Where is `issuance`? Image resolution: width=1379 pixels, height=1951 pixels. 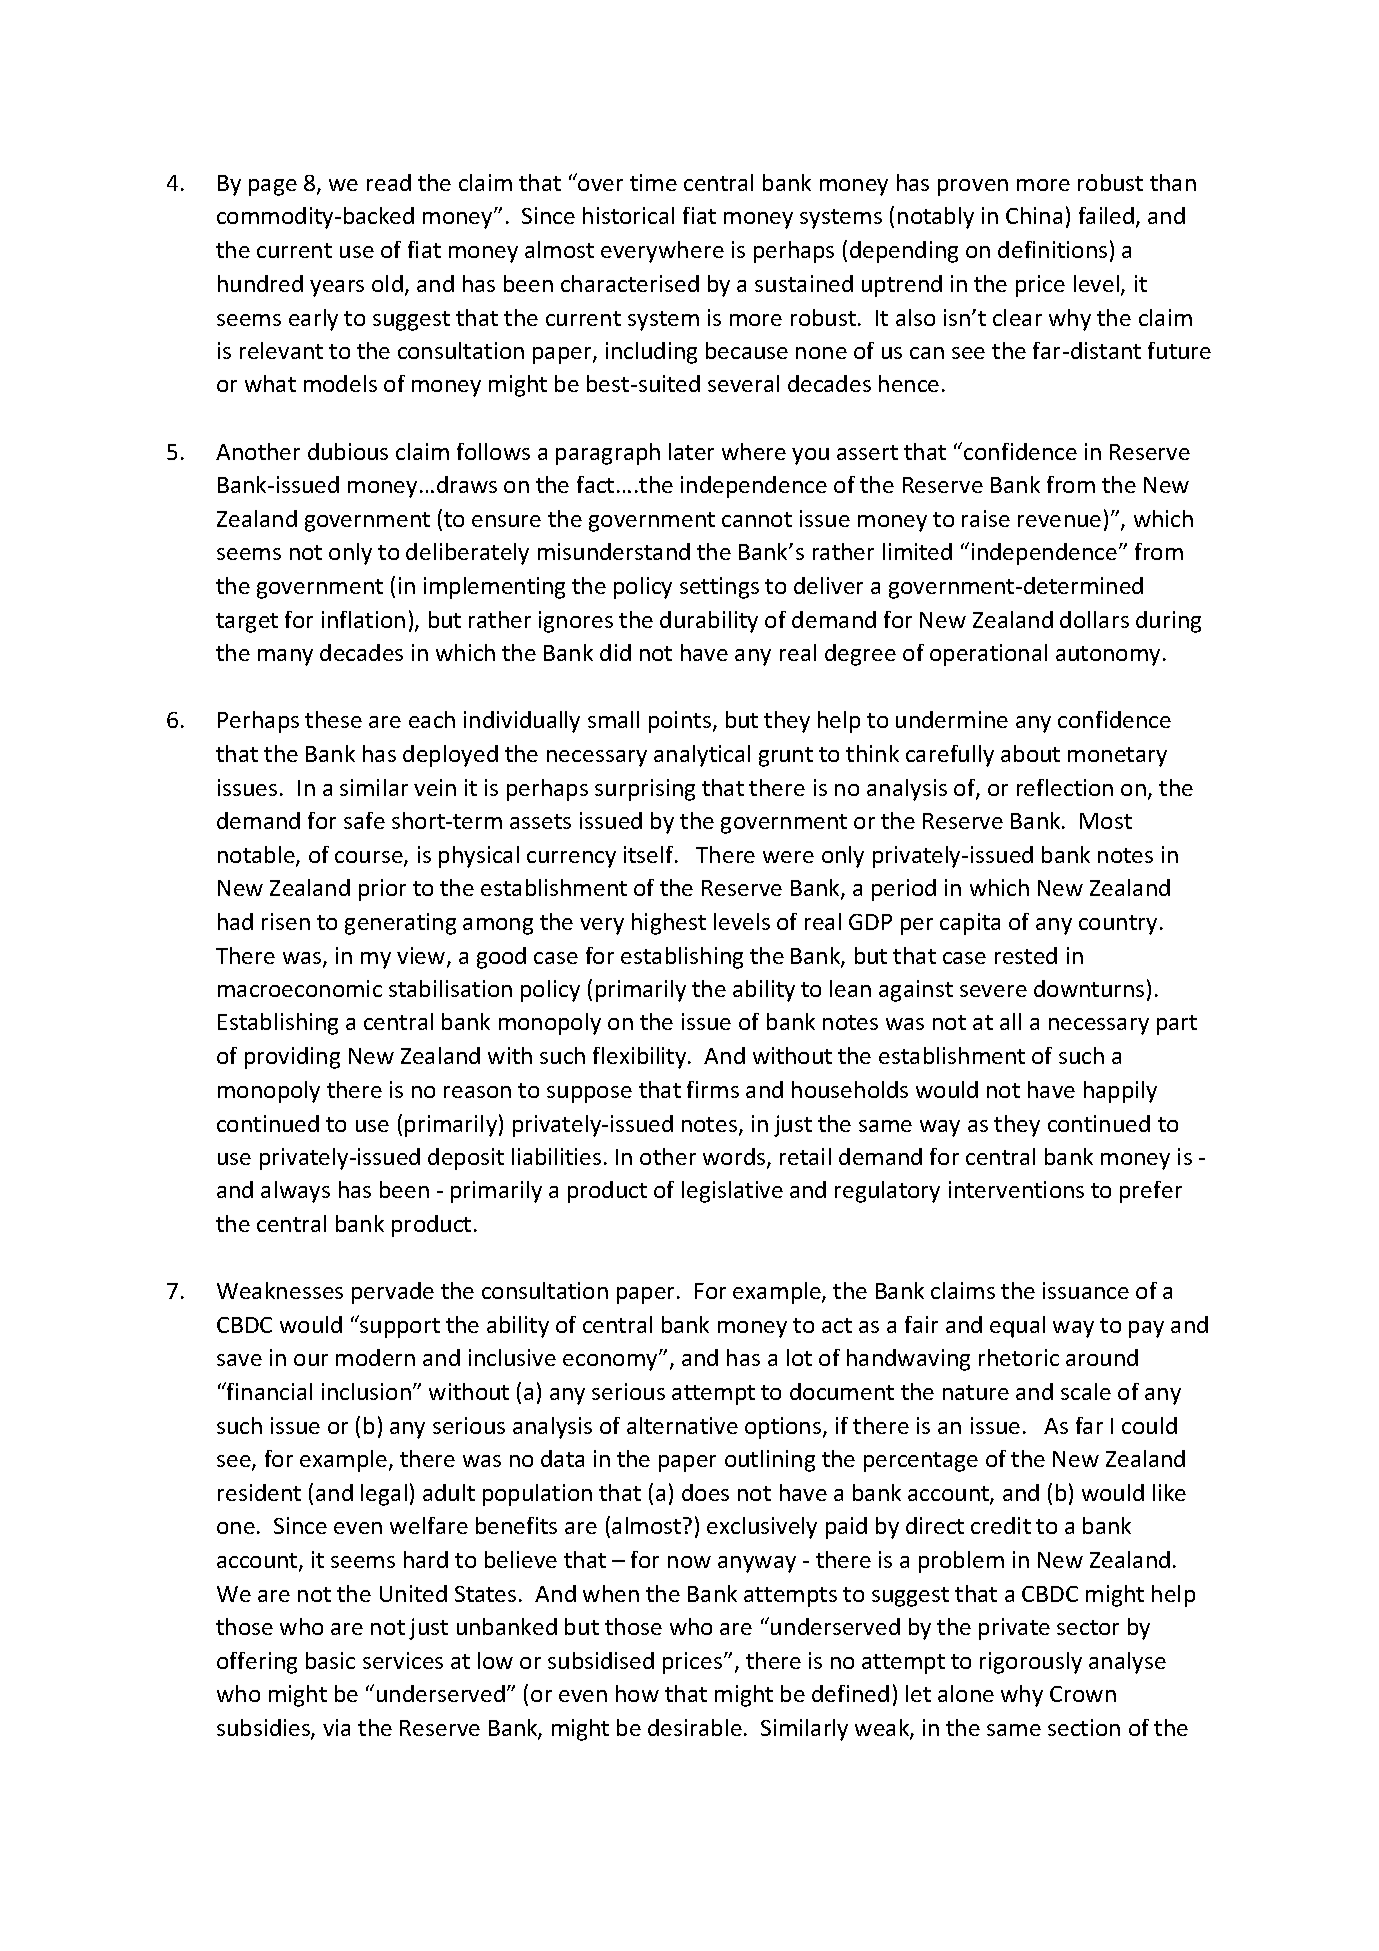
issuance is located at coordinates (1086, 1290).
